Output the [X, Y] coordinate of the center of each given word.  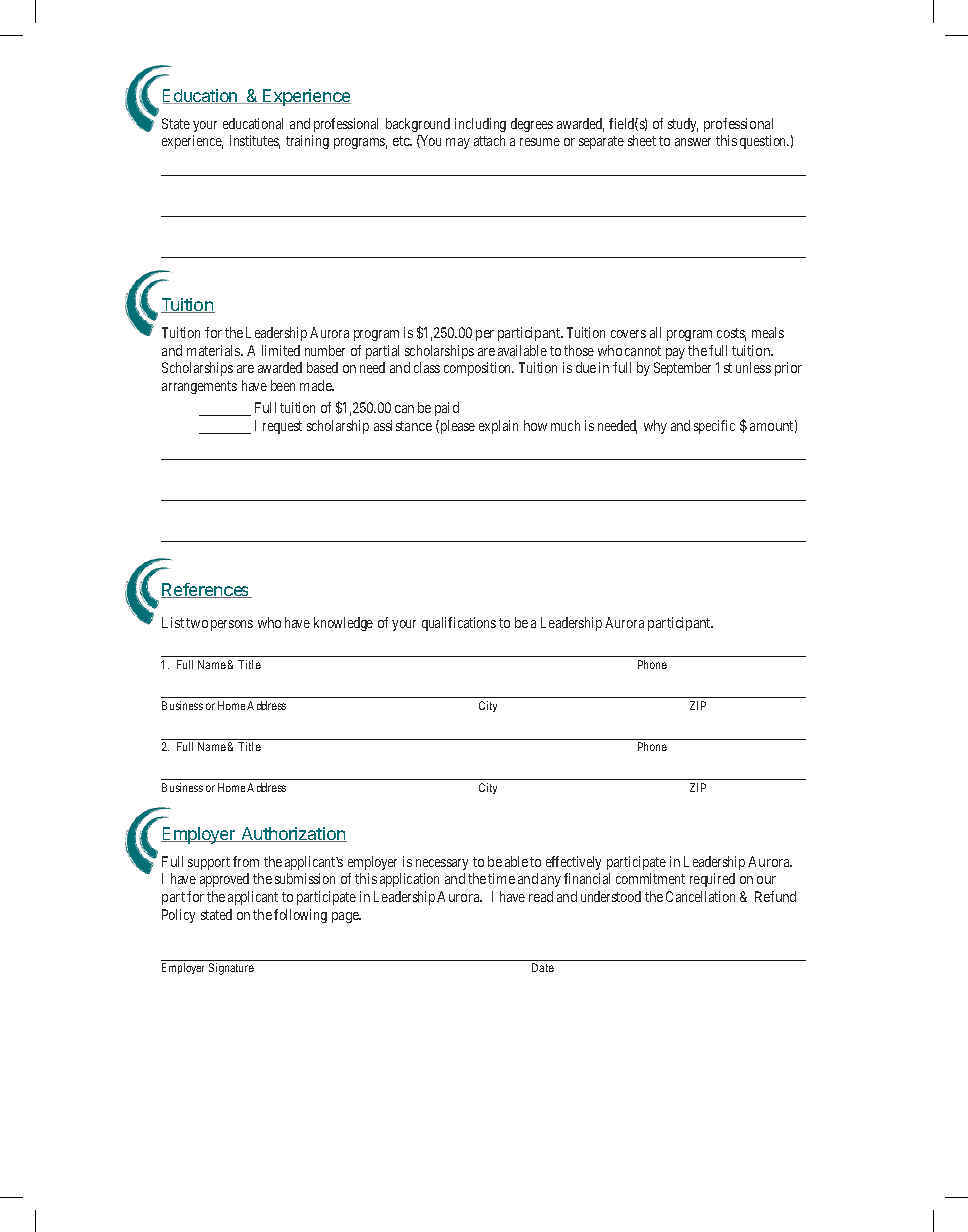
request [282, 427]
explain [498, 427]
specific [714, 427]
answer [693, 142]
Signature [231, 969]
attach [489, 140]
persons [232, 625]
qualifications [459, 624]
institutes [255, 142]
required [712, 880]
